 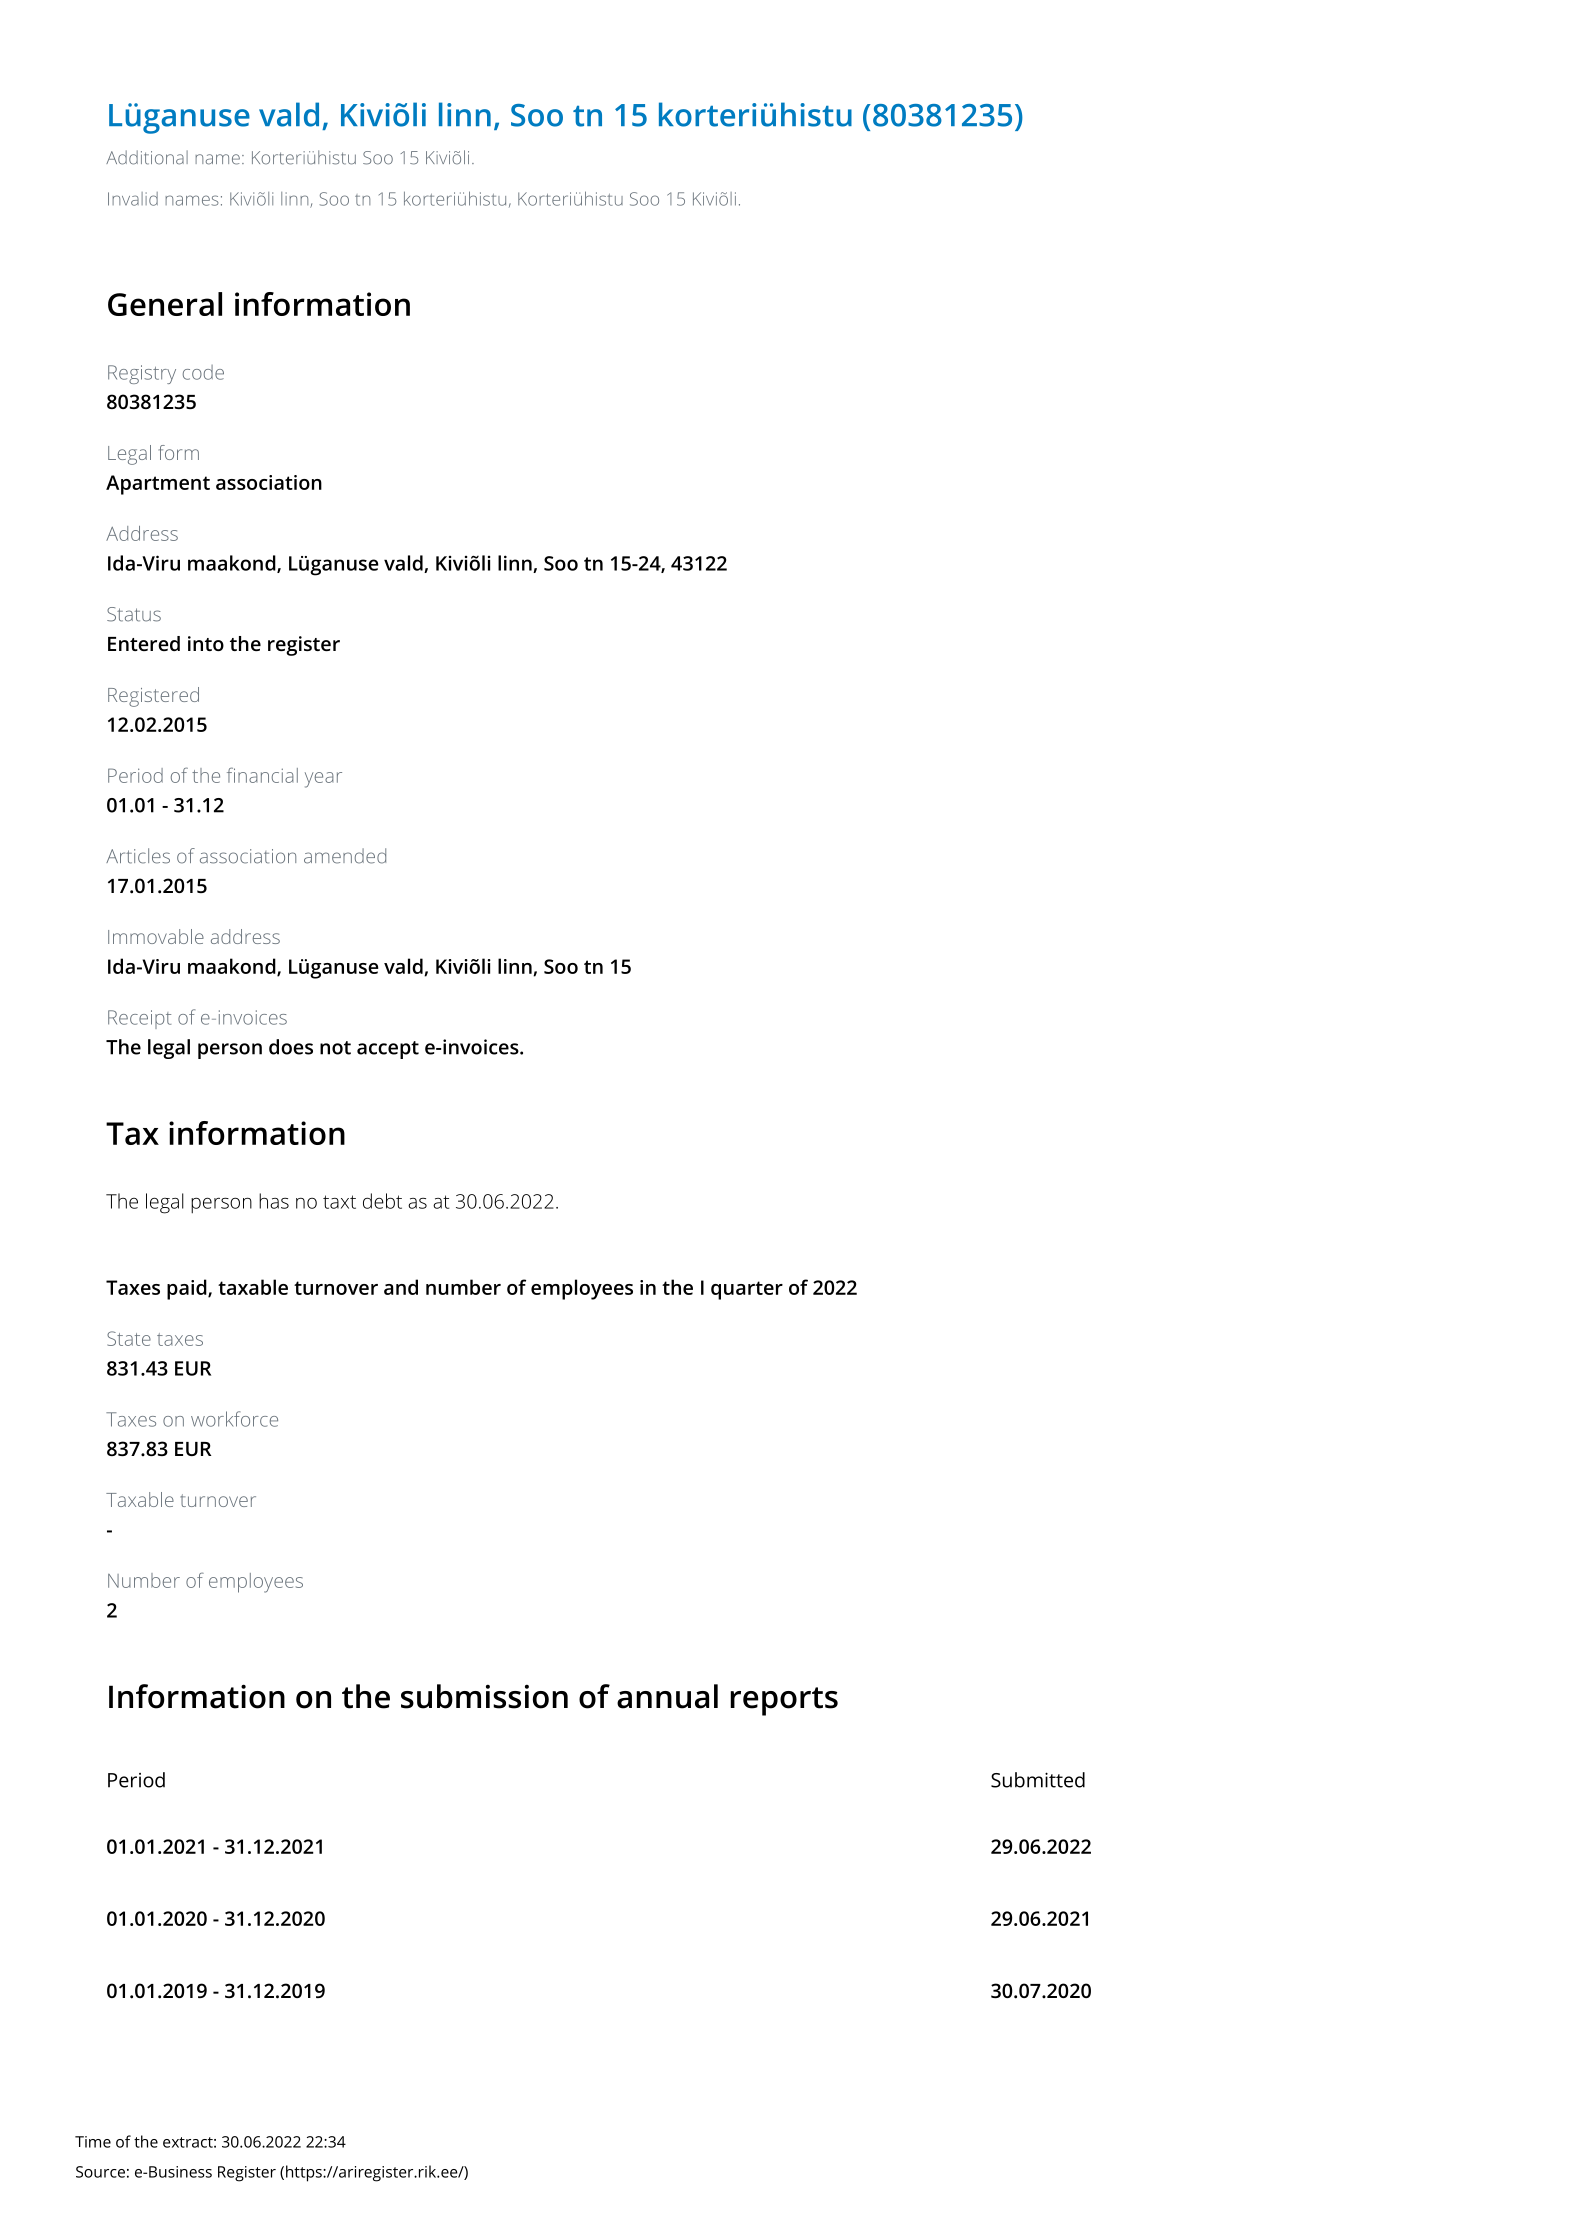 What do you see at coordinates (747, 1290) in the screenshot?
I see `quarter` at bounding box center [747, 1290].
